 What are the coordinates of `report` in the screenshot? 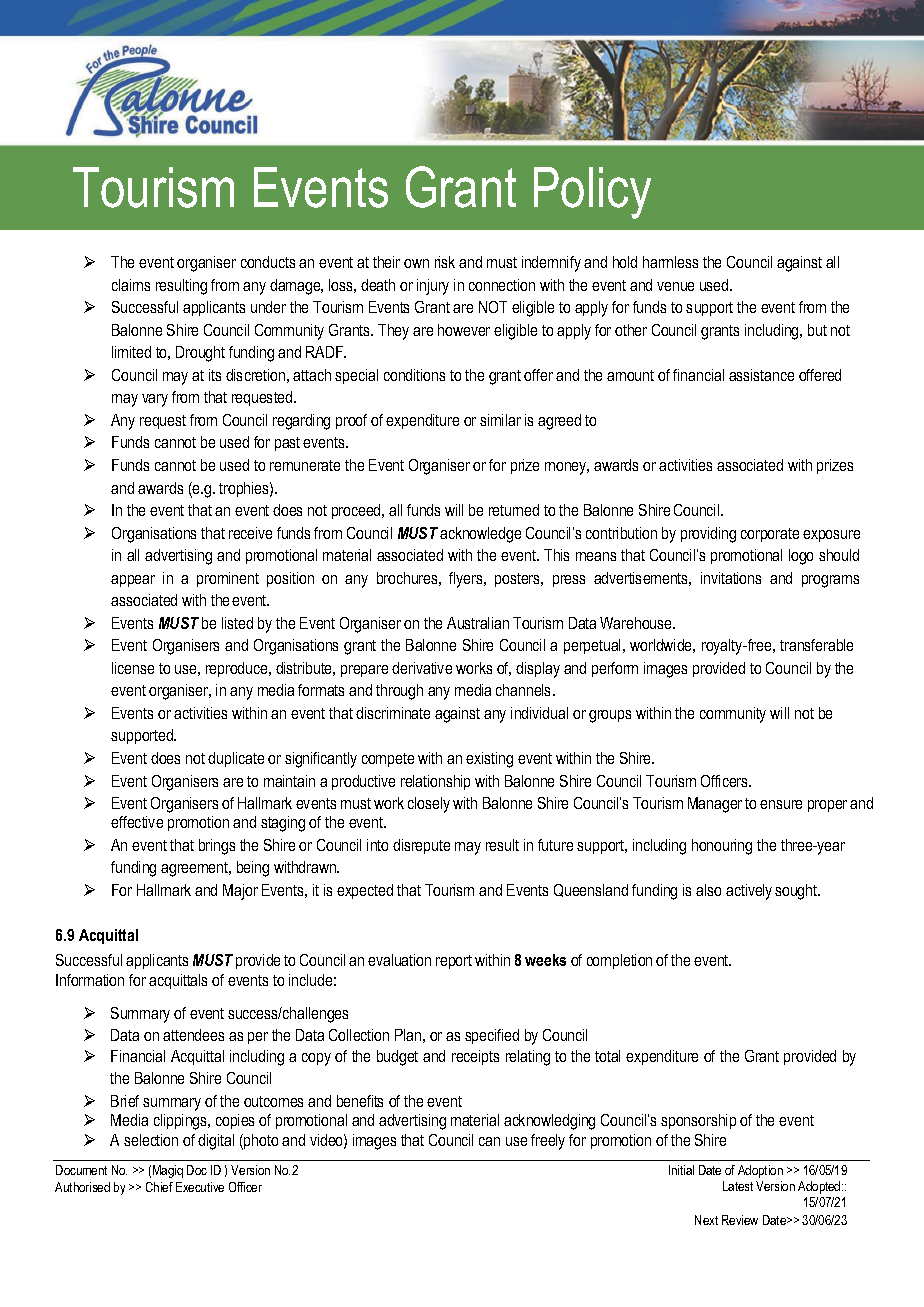 It's located at (454, 962).
